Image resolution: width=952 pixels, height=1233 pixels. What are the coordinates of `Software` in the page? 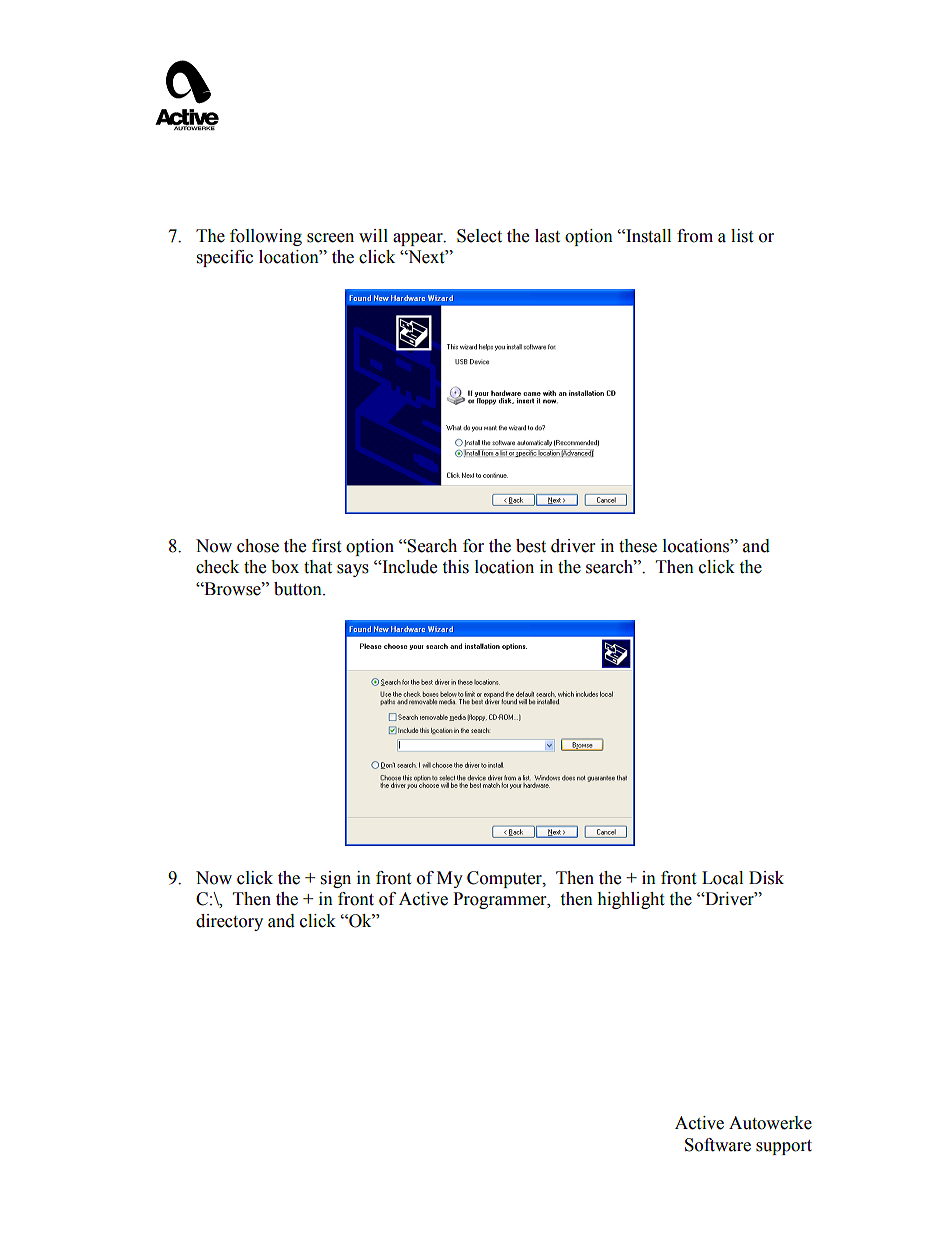 It's located at (718, 1145).
